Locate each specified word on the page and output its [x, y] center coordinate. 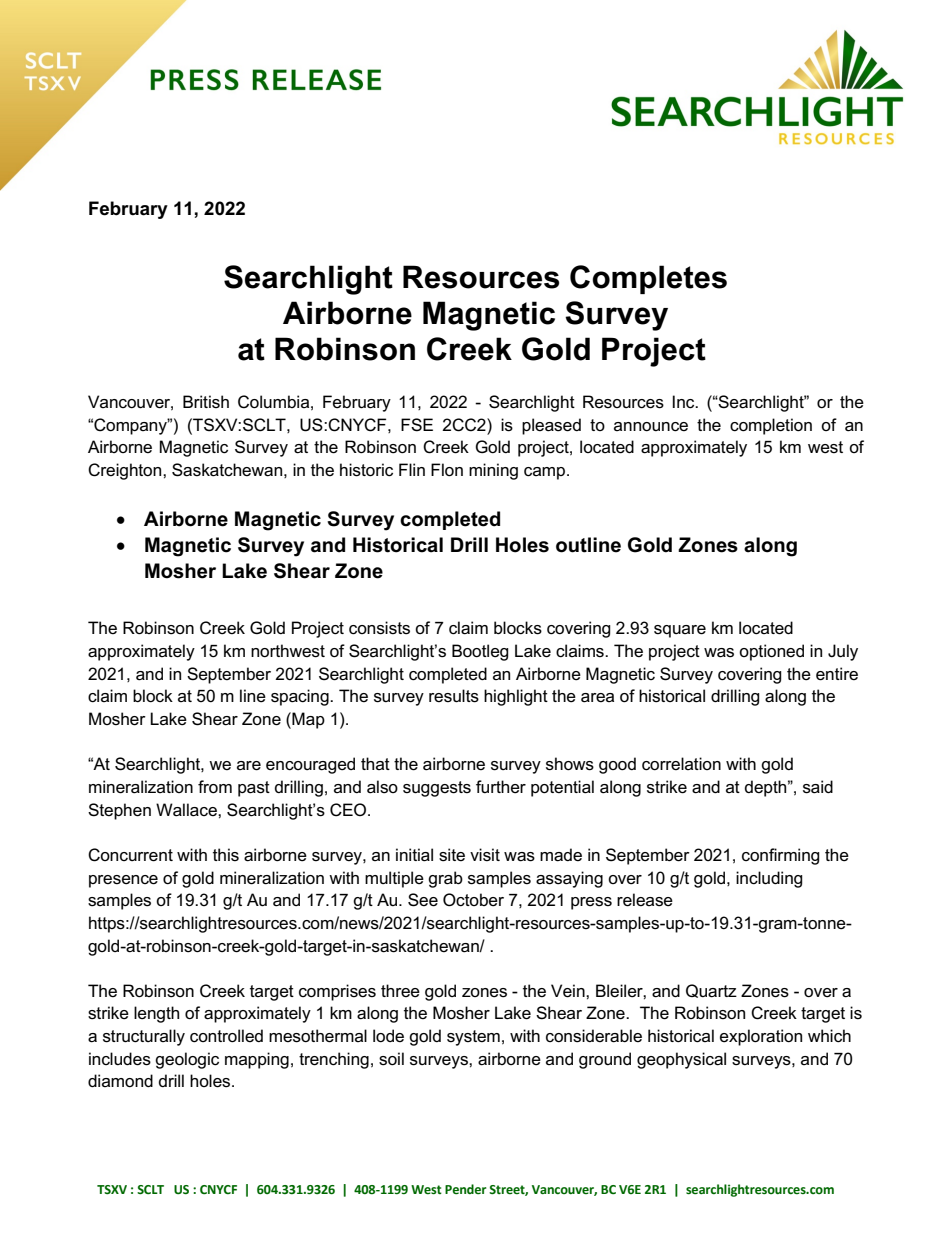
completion [771, 426]
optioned [771, 652]
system [473, 1038]
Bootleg [480, 652]
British [206, 402]
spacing [301, 697]
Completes [648, 279]
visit [485, 855]
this [226, 855]
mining [493, 471]
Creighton [126, 471]
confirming [781, 856]
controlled [226, 1036]
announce [651, 427]
